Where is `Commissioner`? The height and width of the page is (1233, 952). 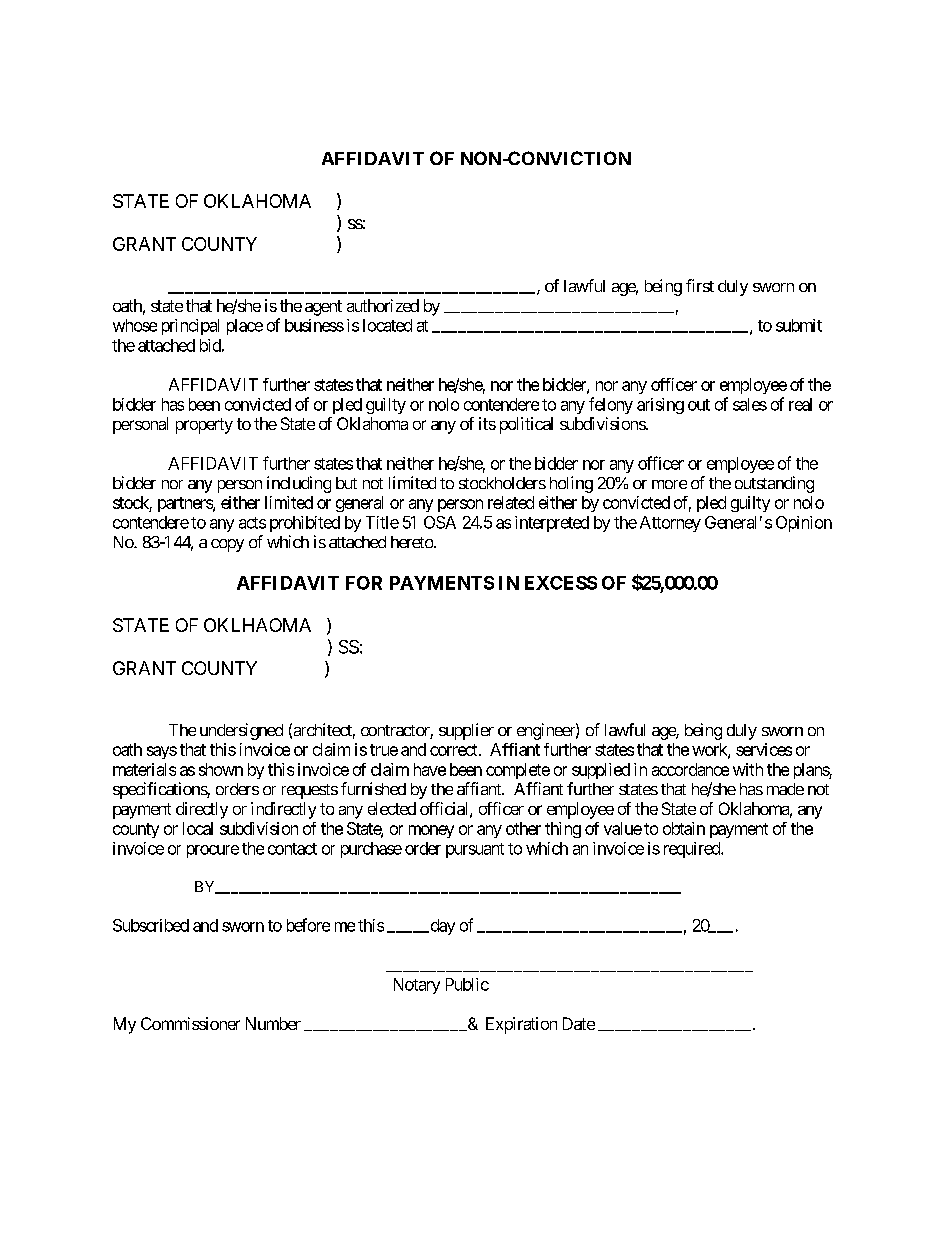 Commissioner is located at coordinates (190, 1023).
